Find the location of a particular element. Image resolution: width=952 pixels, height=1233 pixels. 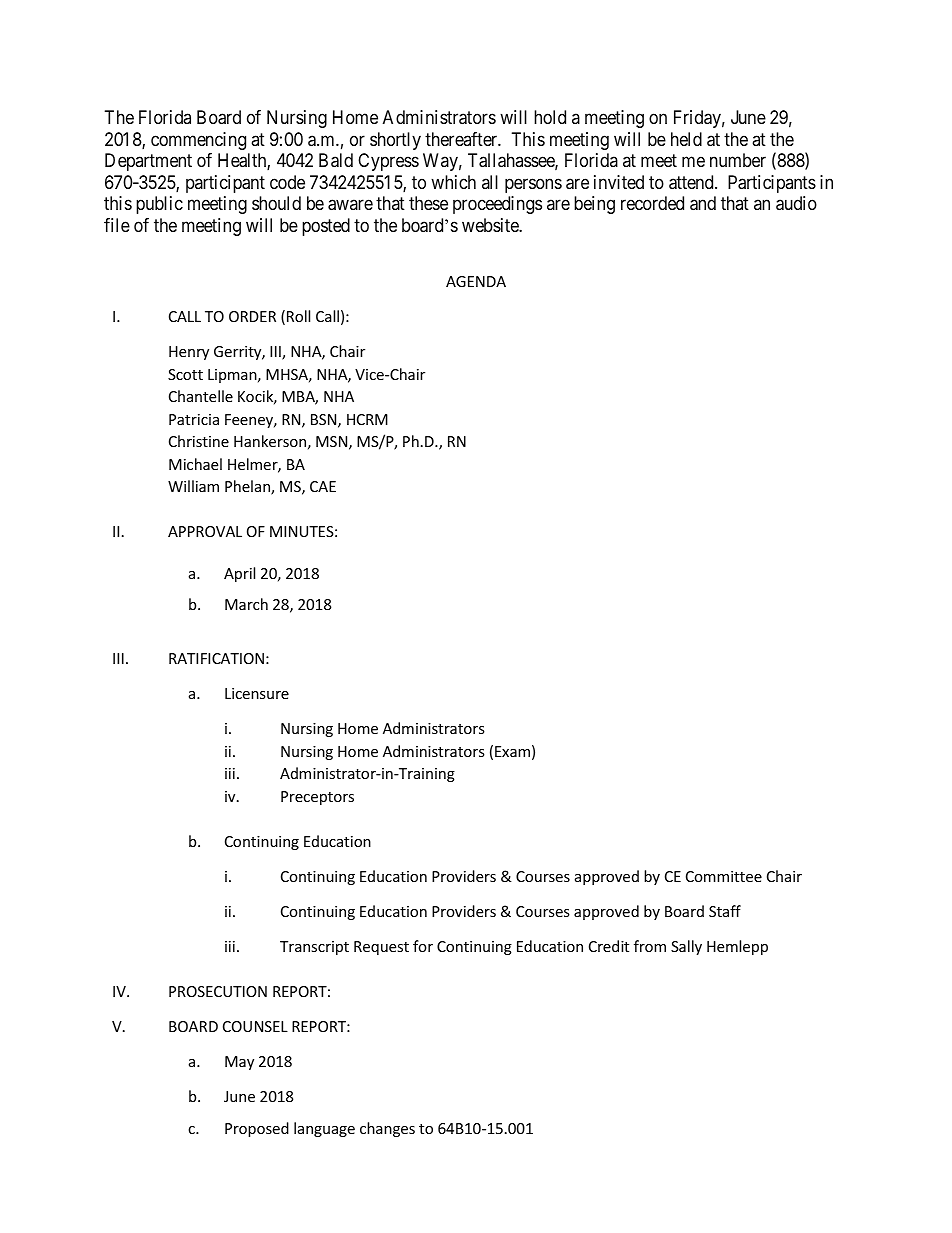

number is located at coordinates (738, 160).
